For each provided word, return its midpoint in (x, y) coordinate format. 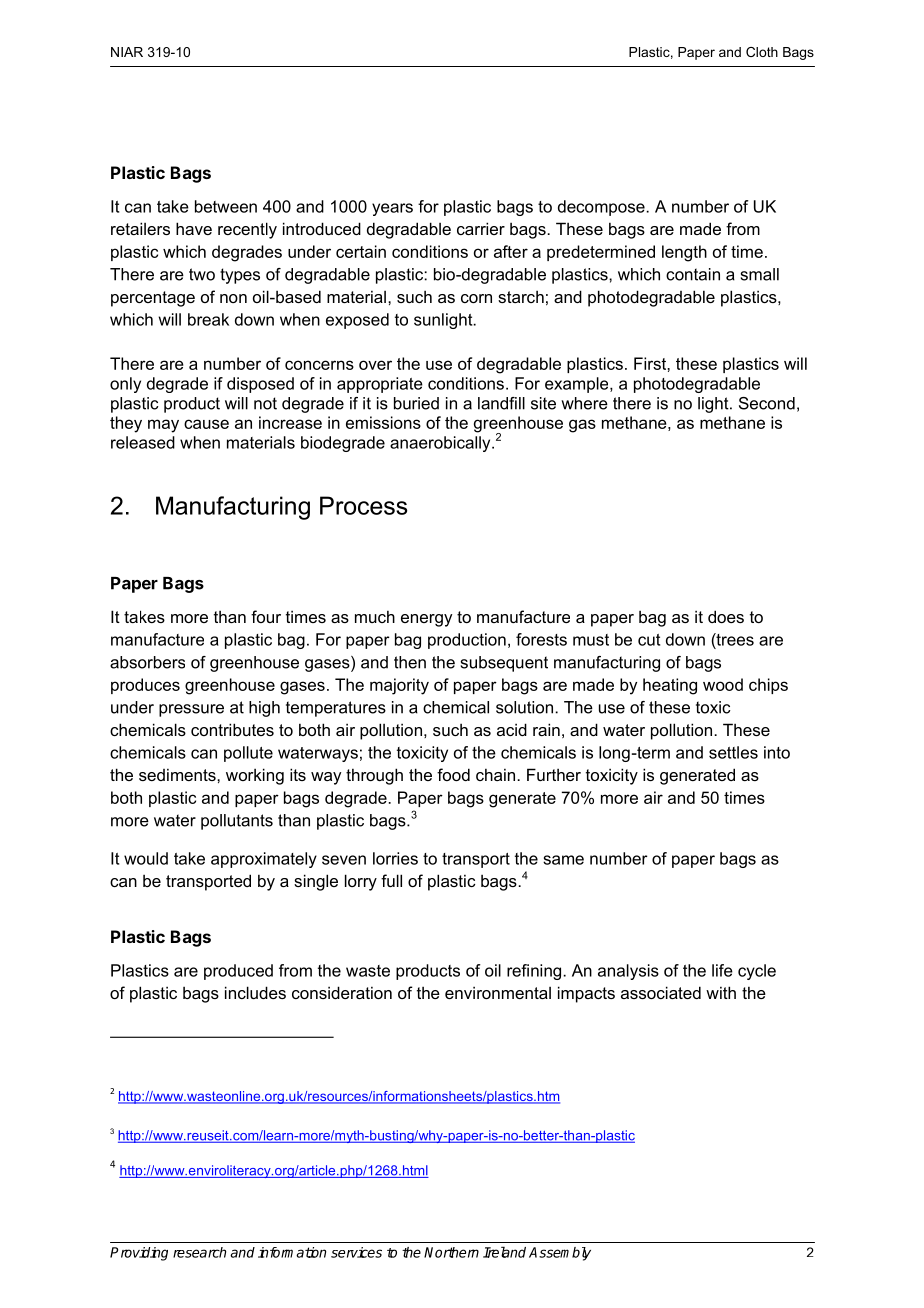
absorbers (147, 662)
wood (723, 684)
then (410, 662)
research (199, 1252)
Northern (451, 1252)
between (226, 206)
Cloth (762, 52)
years (392, 209)
